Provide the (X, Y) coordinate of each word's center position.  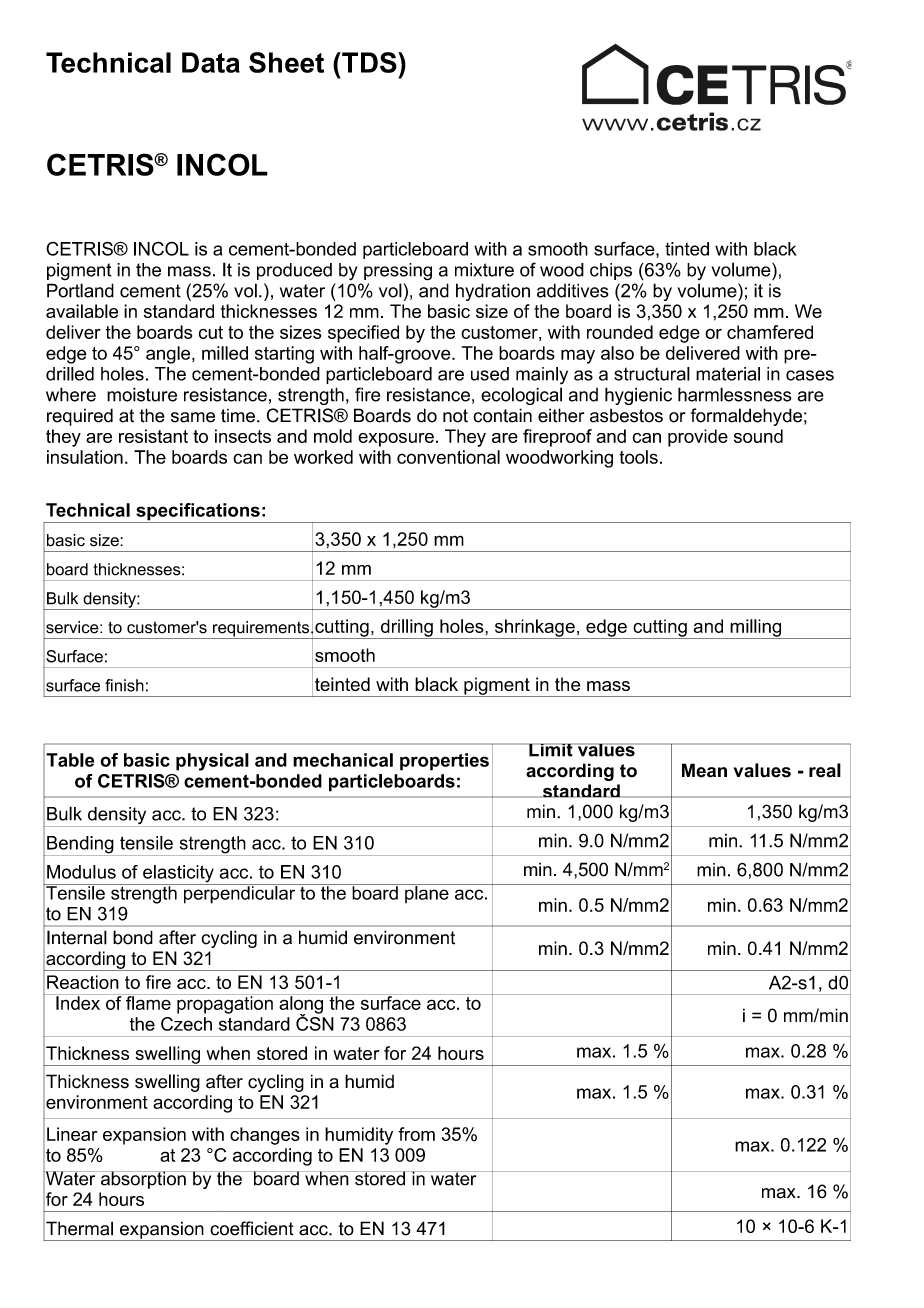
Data (211, 62)
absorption (143, 1180)
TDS (369, 62)
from (416, 1134)
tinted (687, 249)
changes (265, 1136)
